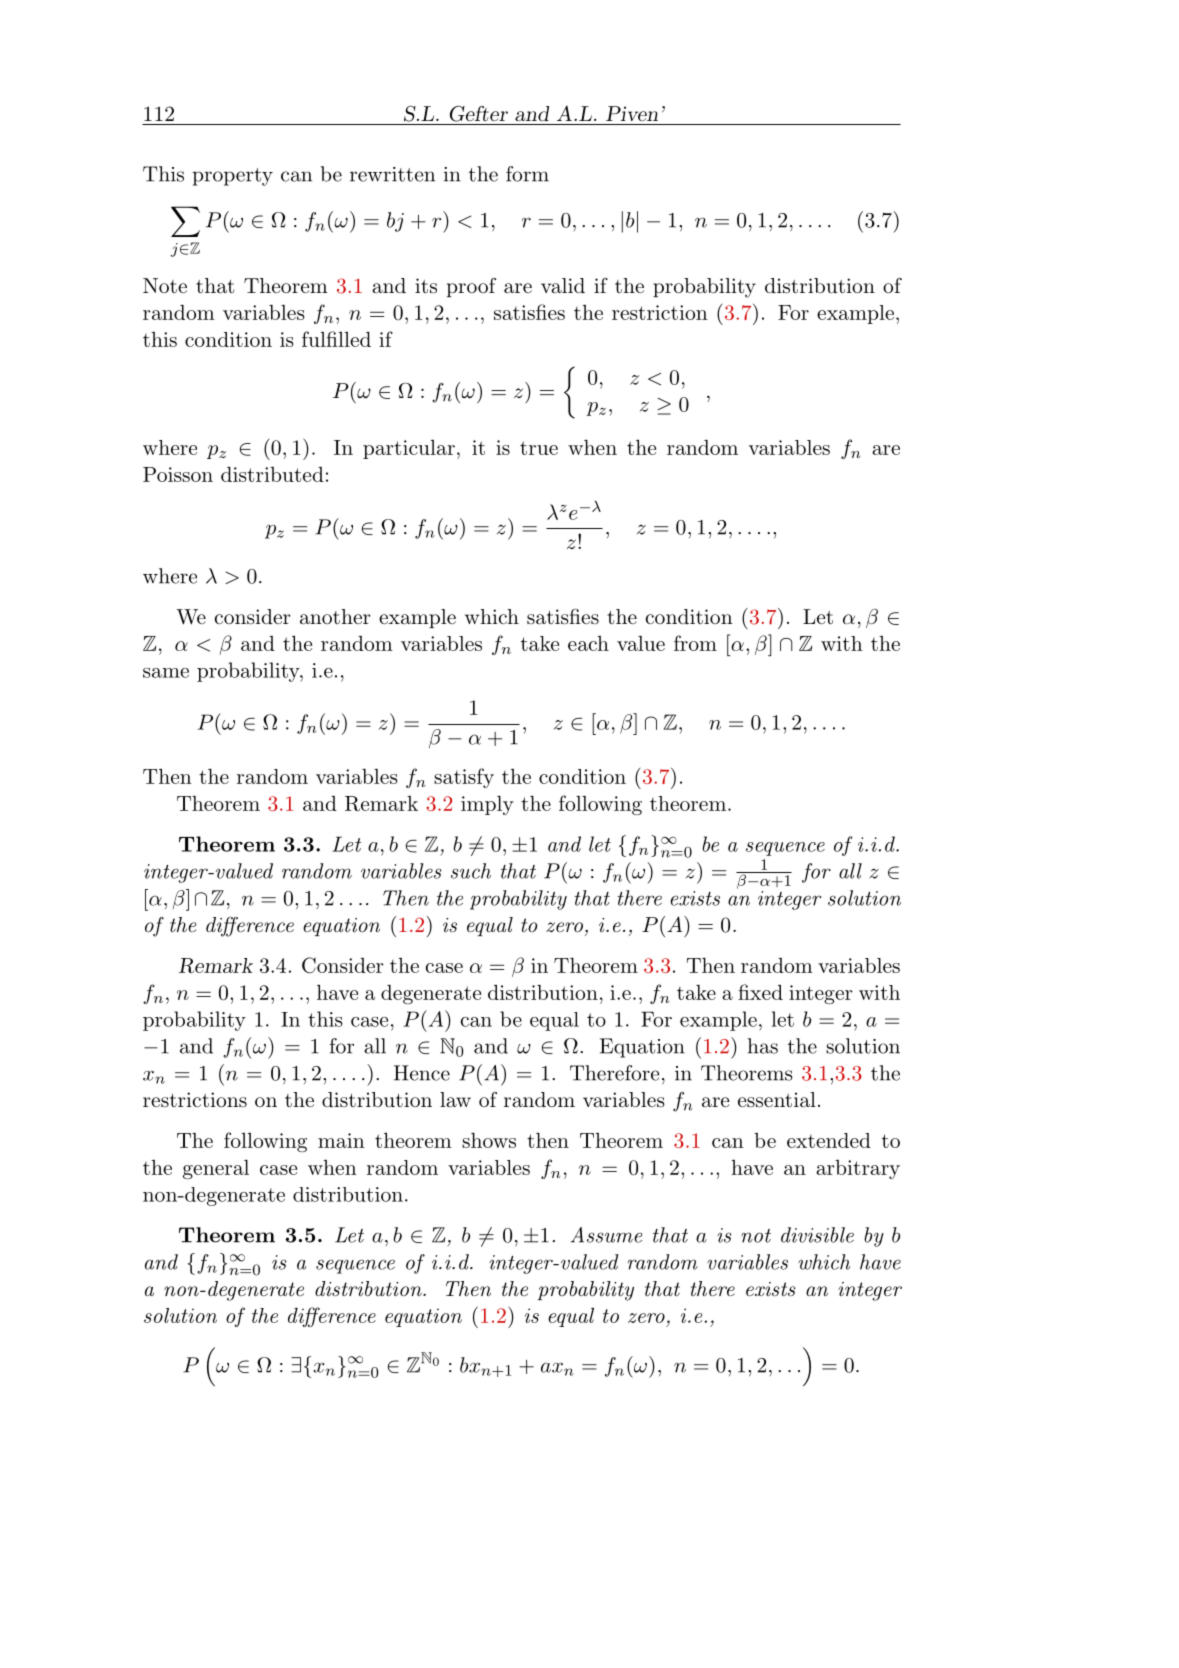 The width and height of the screenshot is (1179, 1668). What do you see at coordinates (632, 113) in the screenshot?
I see `Piven` at bounding box center [632, 113].
